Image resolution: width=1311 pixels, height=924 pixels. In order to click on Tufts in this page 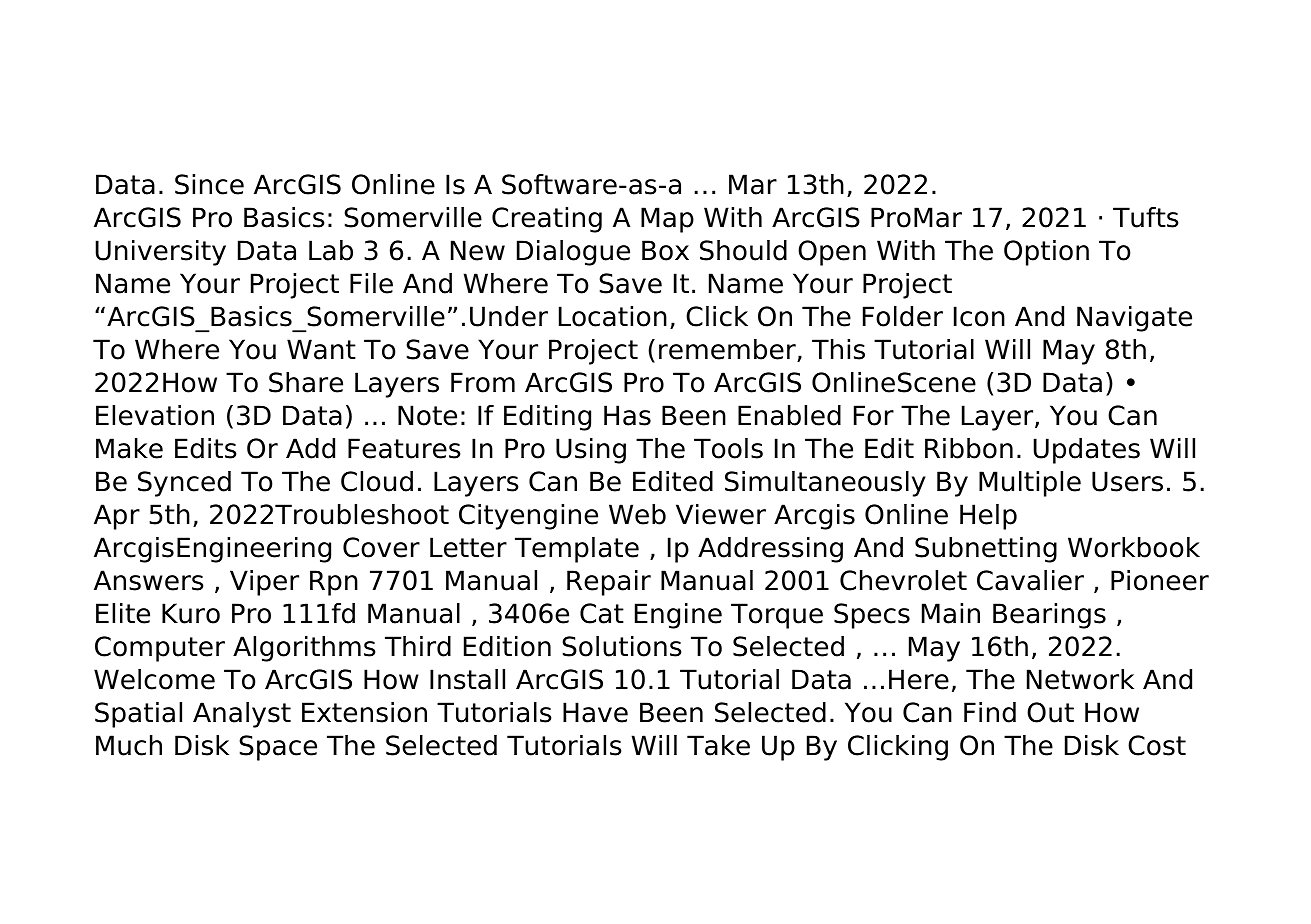, I will do `click(1145, 217)`.
